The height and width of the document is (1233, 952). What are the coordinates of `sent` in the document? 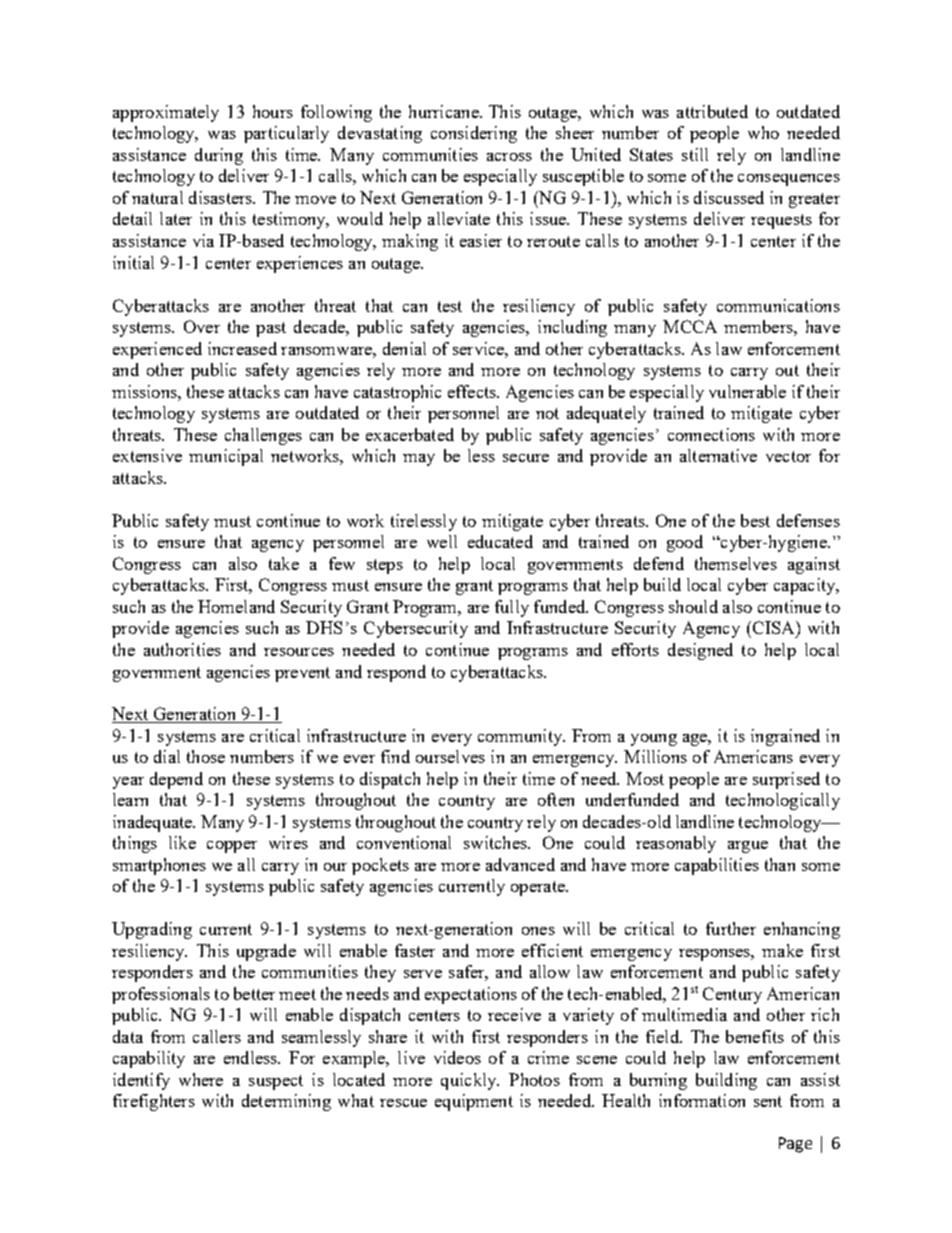 It's located at (768, 1101).
